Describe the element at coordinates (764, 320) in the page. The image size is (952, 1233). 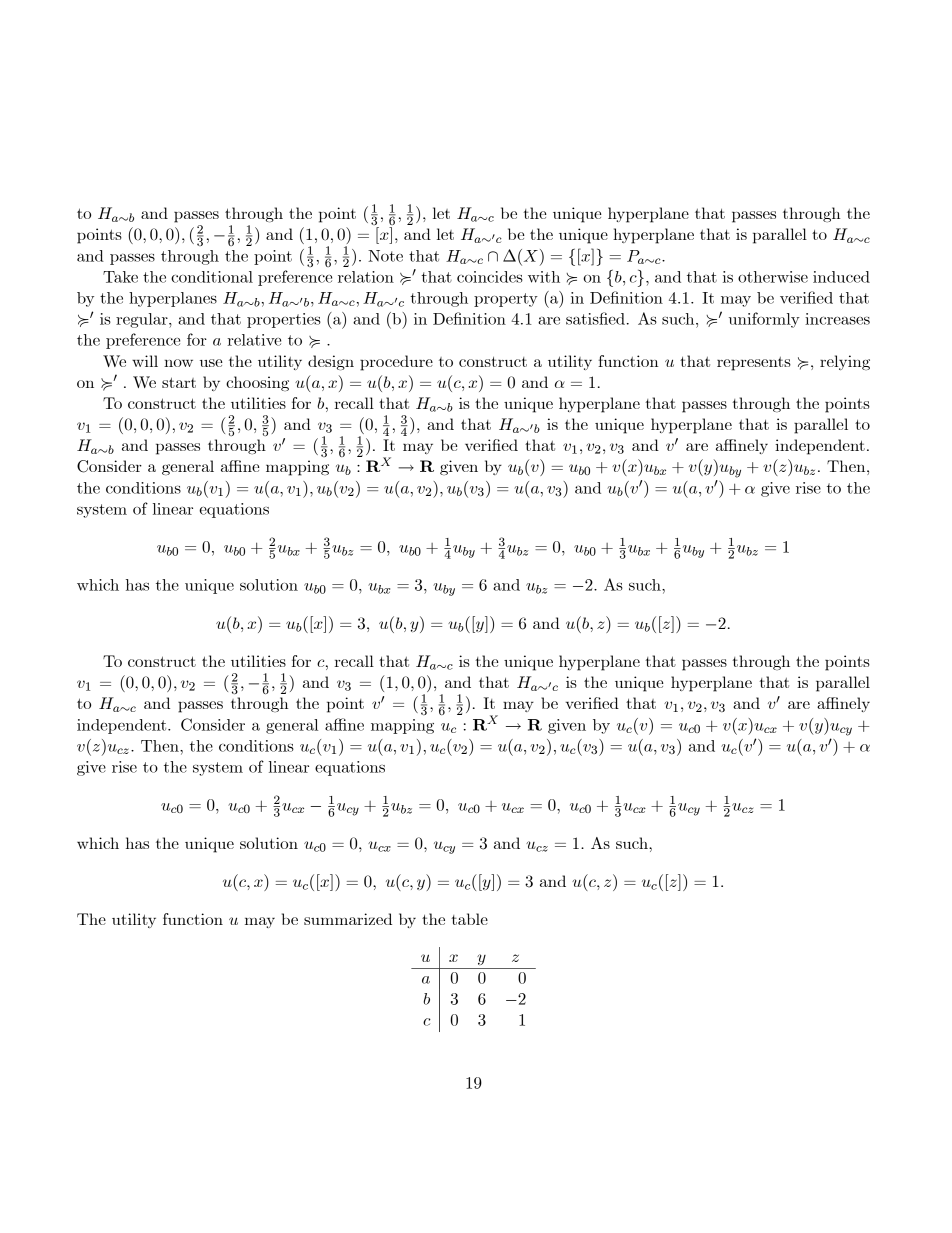
I see `uniformly` at that location.
